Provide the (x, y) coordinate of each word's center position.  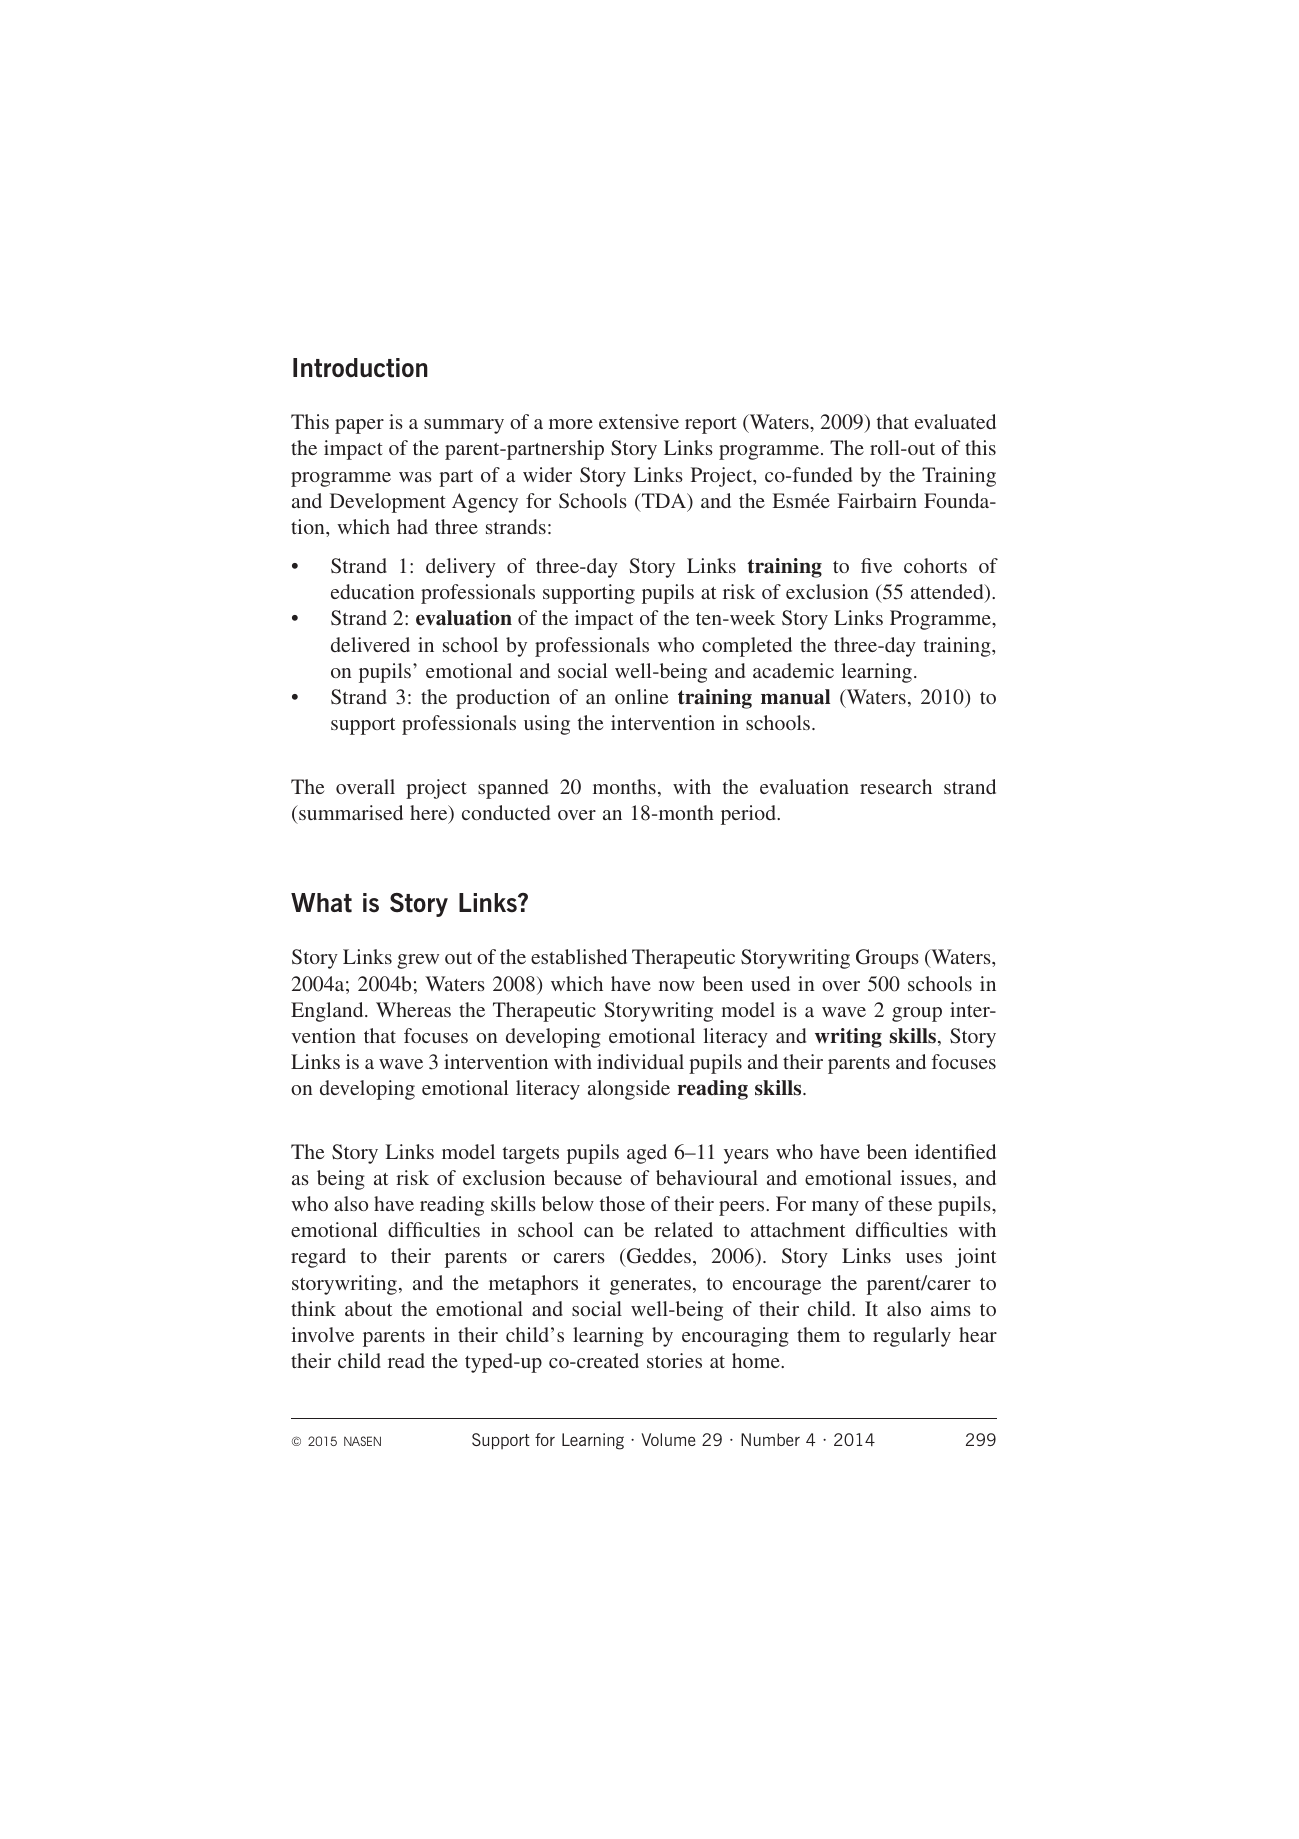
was (415, 477)
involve (322, 1334)
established (579, 956)
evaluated (955, 421)
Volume (668, 1439)
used (770, 983)
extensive (639, 421)
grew (418, 961)
